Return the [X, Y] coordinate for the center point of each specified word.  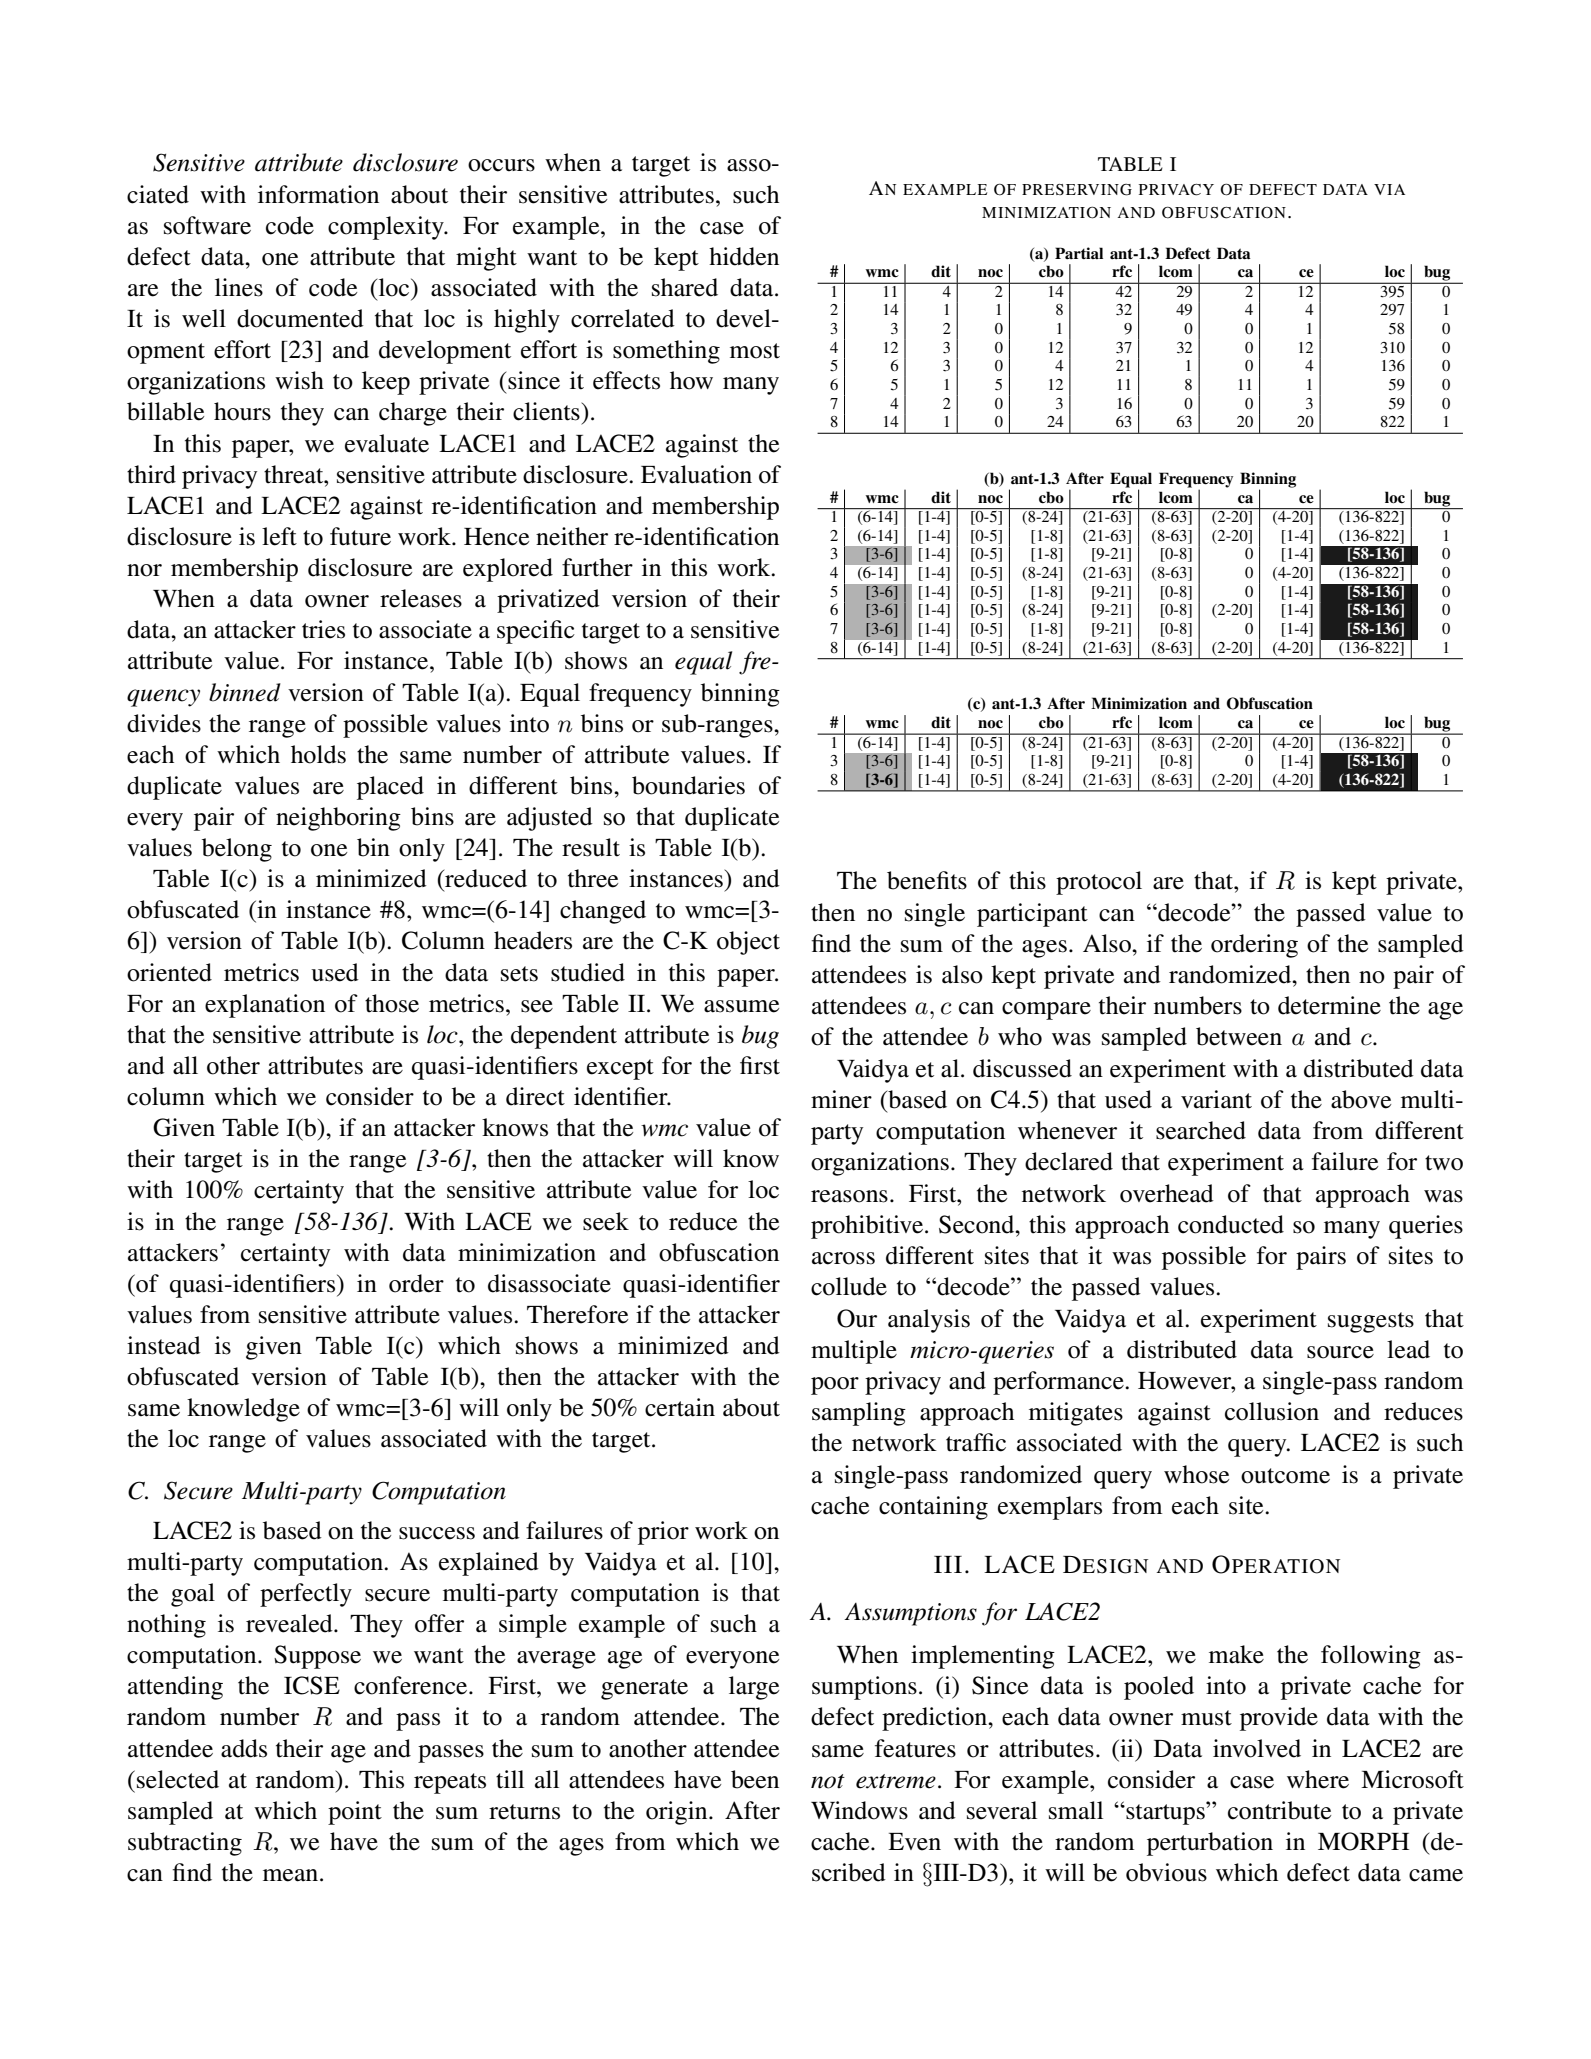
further [597, 567]
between [1239, 1036]
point [355, 1813]
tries [323, 629]
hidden [744, 256]
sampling [859, 1414]
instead [164, 1345]
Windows [859, 1810]
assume [741, 1006]
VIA [1389, 189]
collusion [1272, 1411]
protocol [1099, 883]
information [318, 194]
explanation [265, 1006]
